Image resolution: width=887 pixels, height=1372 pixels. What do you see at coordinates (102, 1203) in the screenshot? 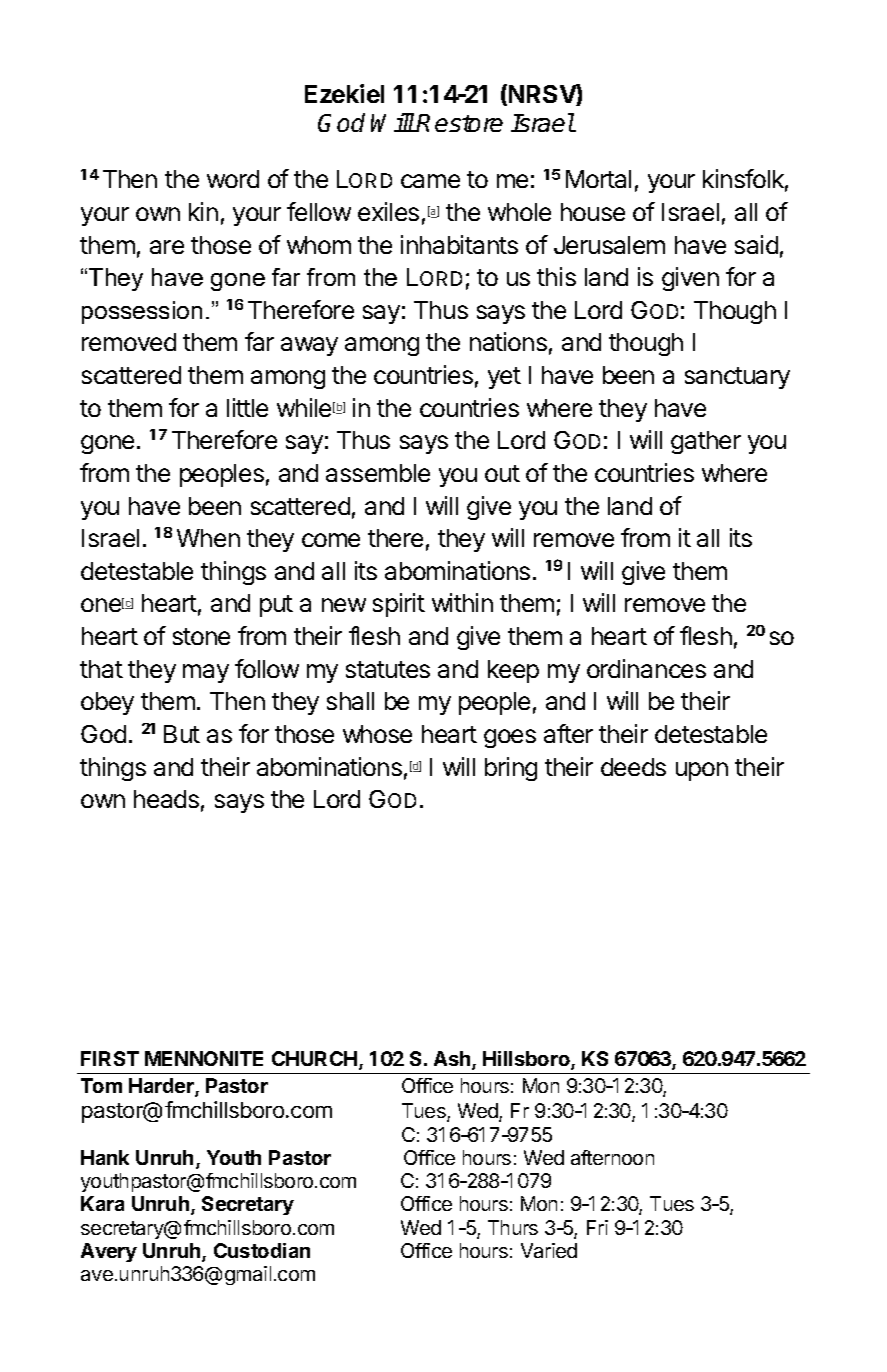
I see `Kara` at bounding box center [102, 1203].
